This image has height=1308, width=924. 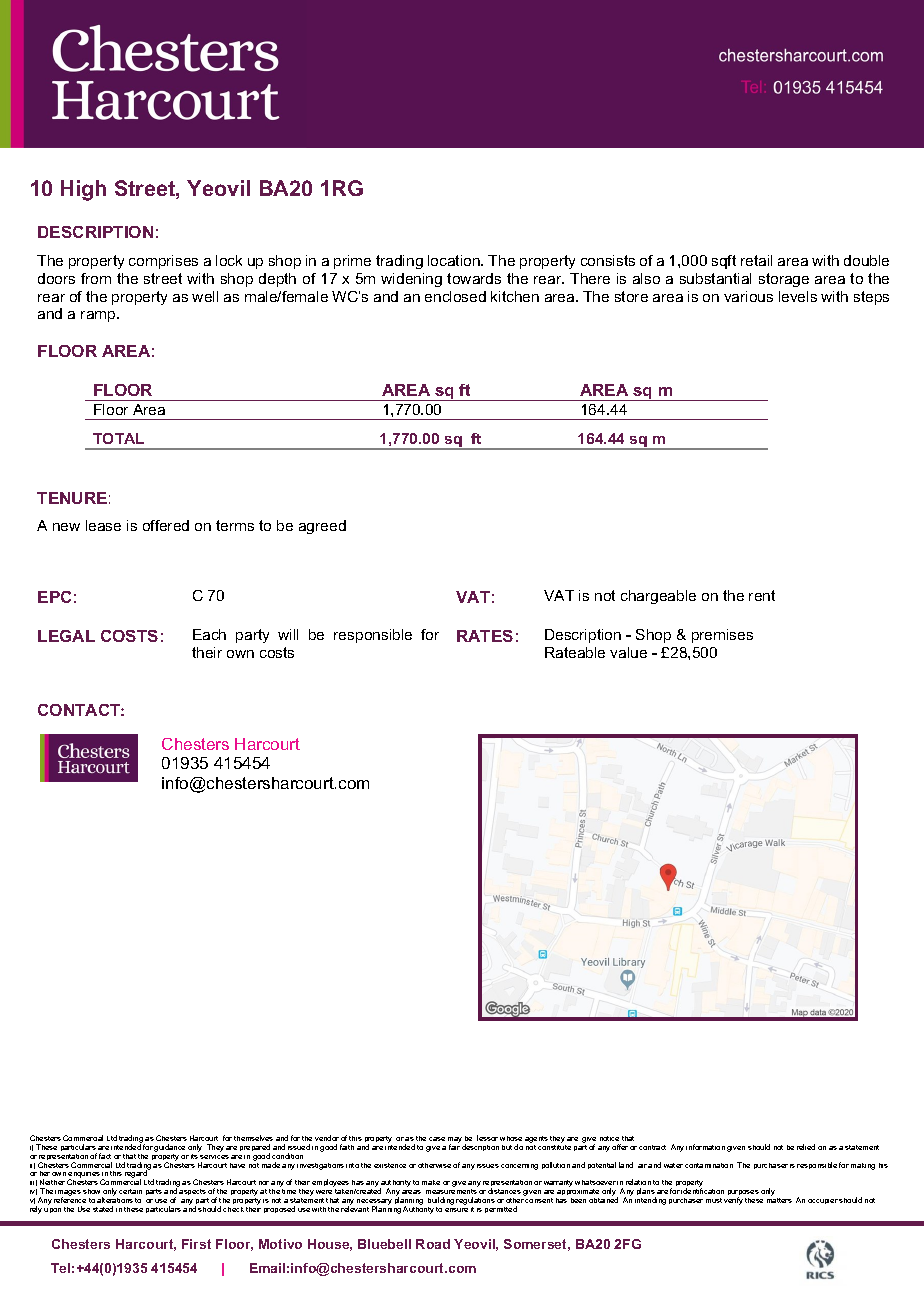 I want to click on location, so click(x=455, y=260).
